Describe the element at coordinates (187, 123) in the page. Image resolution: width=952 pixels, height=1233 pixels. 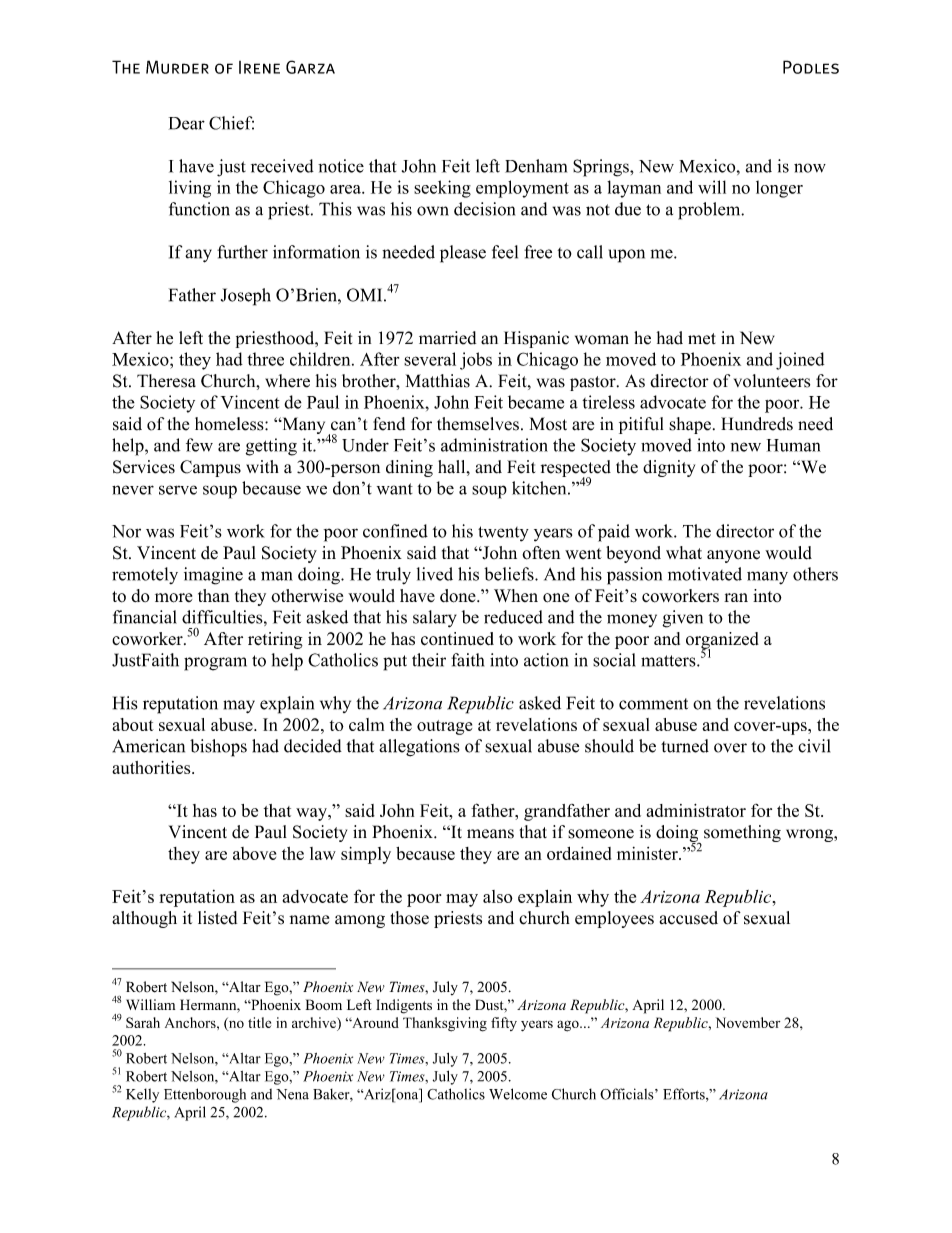
I see `Dear` at that location.
